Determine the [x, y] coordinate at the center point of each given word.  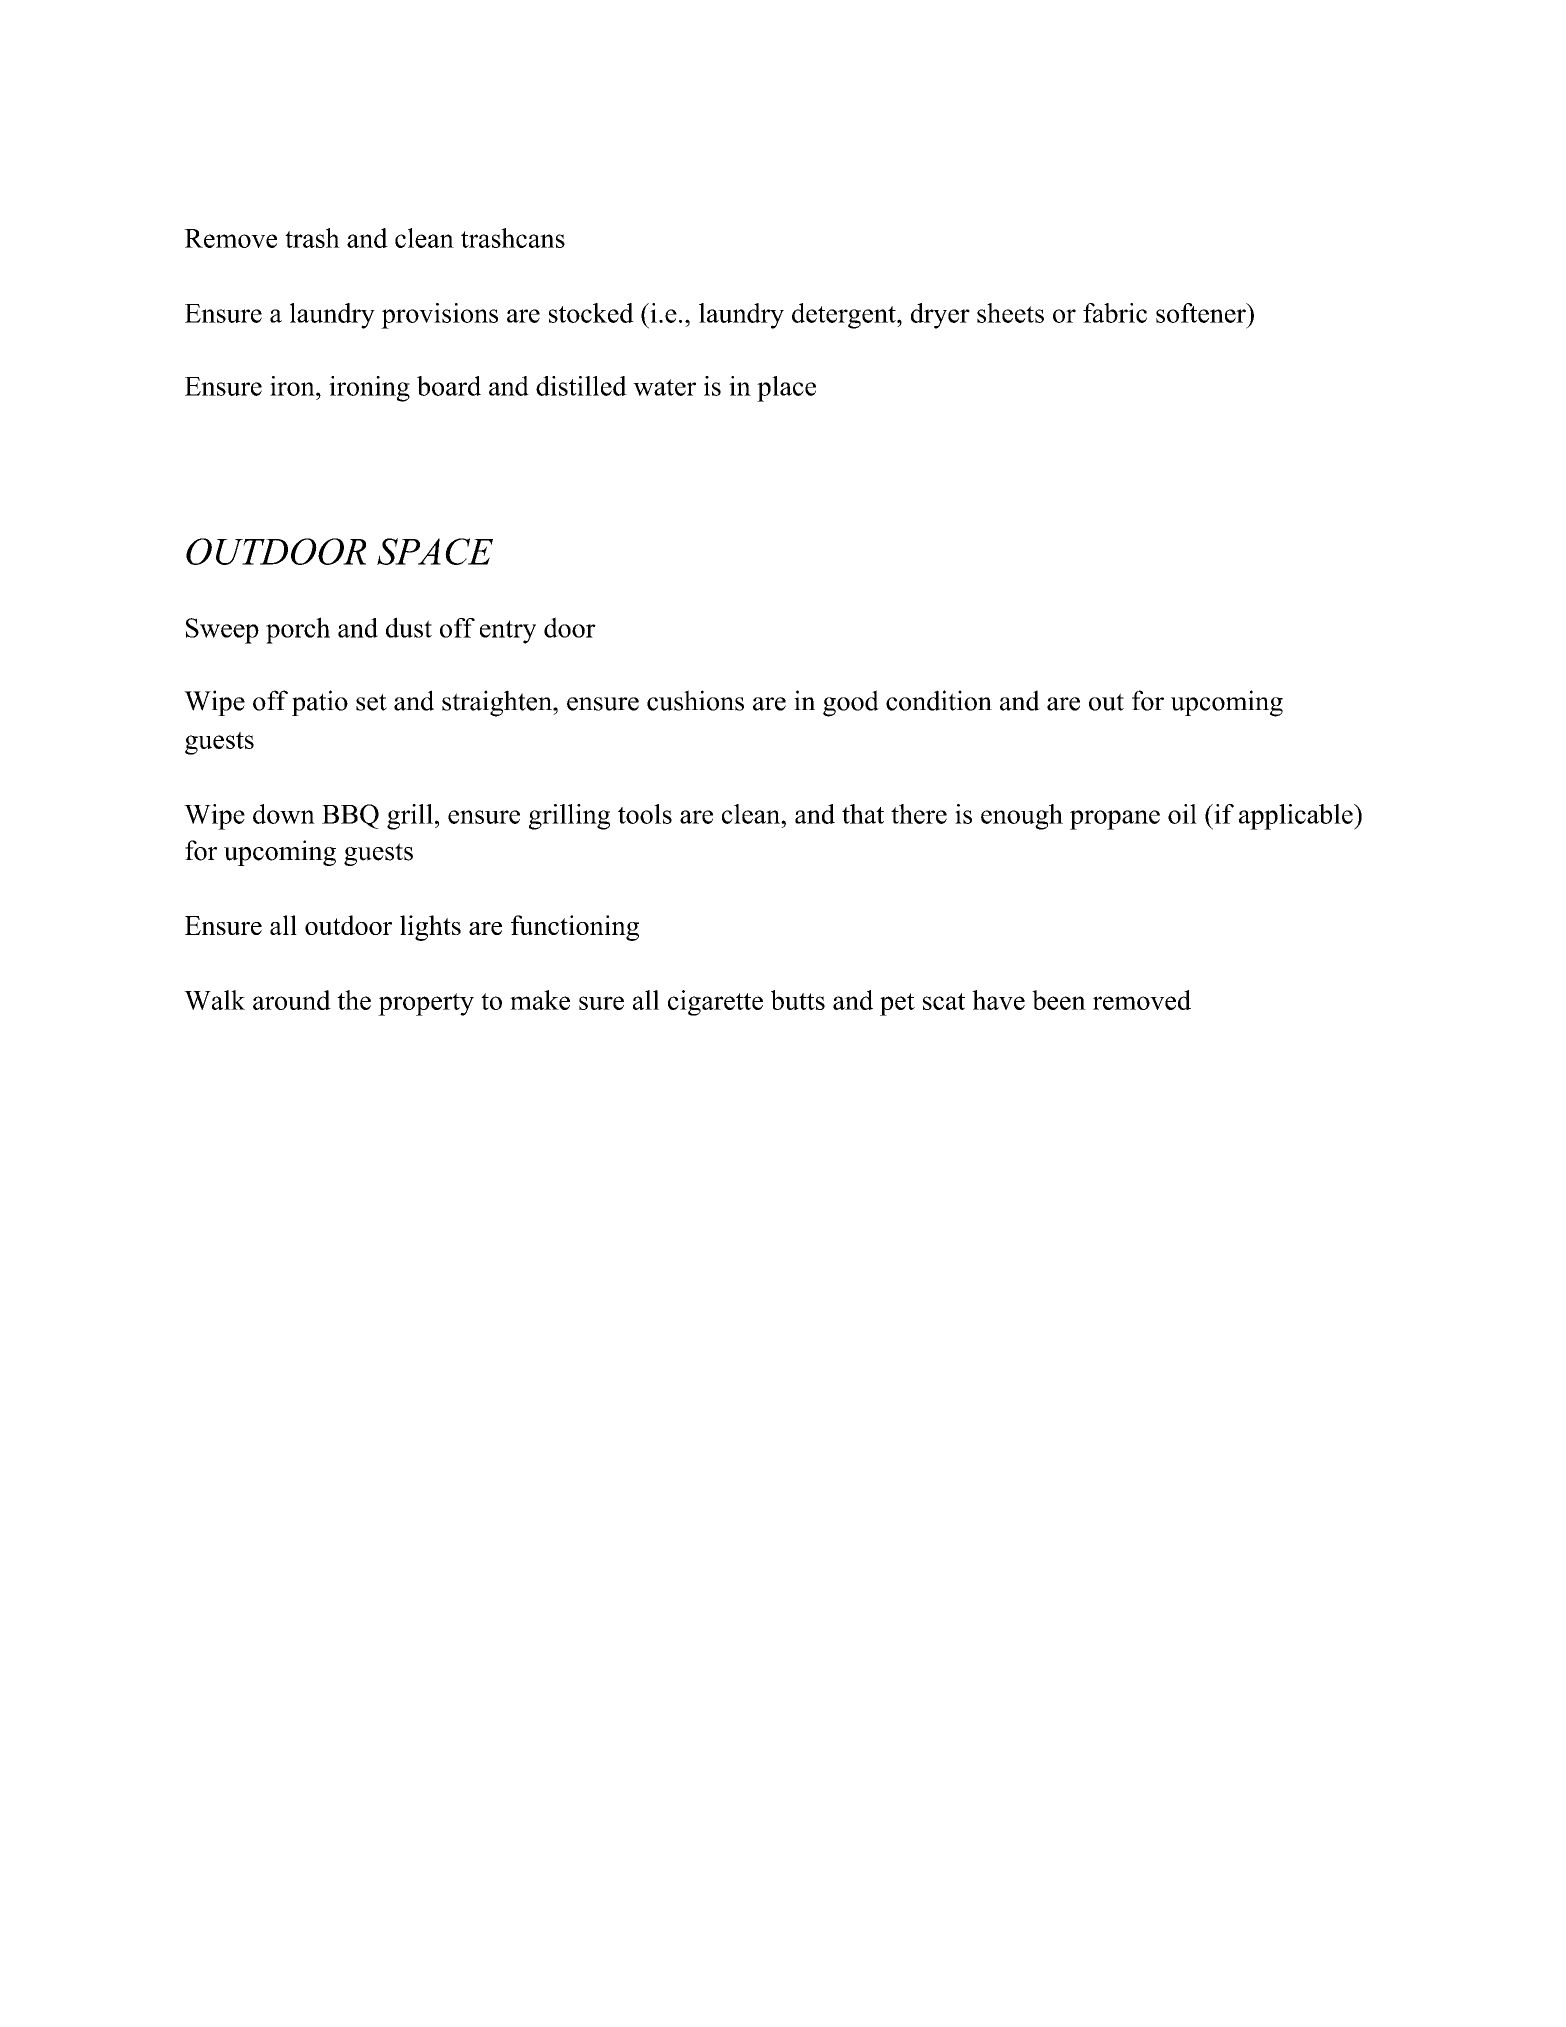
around [292, 1000]
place [786, 389]
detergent [845, 316]
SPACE [435, 551]
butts [798, 1000]
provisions [439, 316]
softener [1202, 313]
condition [939, 700]
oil [1182, 814]
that [863, 814]
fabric [1115, 313]
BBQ [350, 816]
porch [298, 630]
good [851, 703]
